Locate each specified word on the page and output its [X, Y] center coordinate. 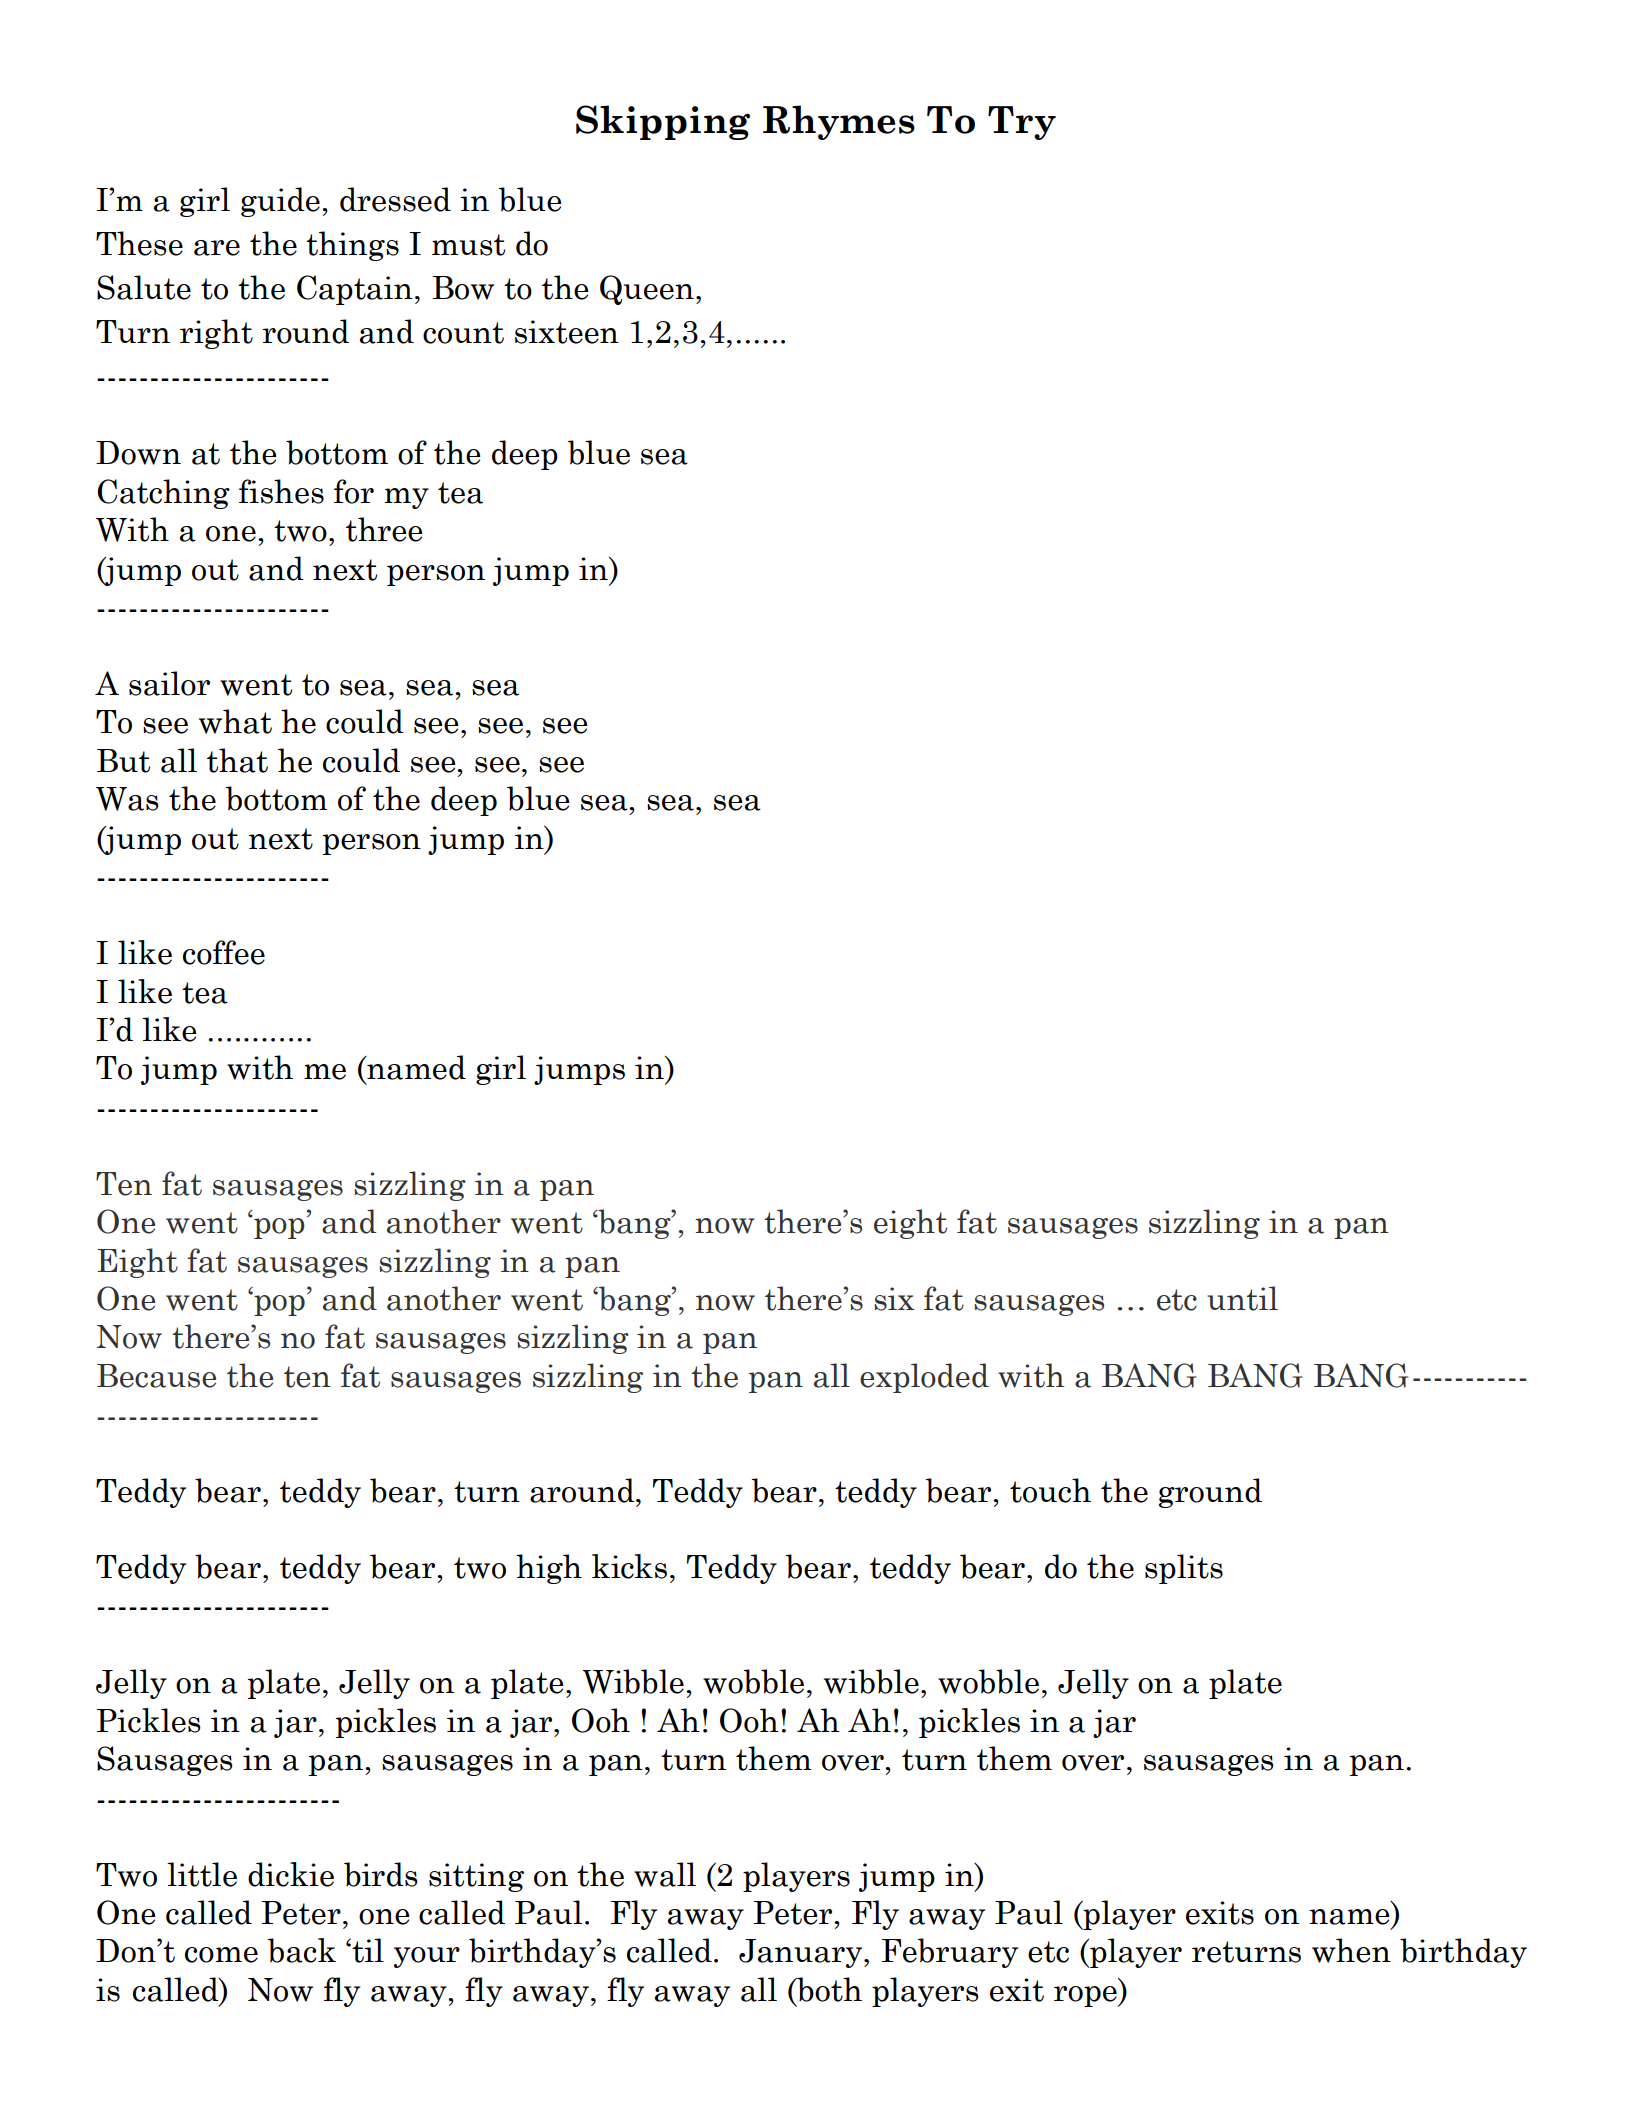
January [802, 1953]
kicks [629, 1566]
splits [1184, 1569]
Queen [647, 290]
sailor [169, 683]
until [1242, 1298]
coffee [224, 952]
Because [156, 1376]
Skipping [663, 122]
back [301, 1950]
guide [280, 202]
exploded [924, 1378]
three [384, 529]
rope [1086, 1996]
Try [1022, 123]
